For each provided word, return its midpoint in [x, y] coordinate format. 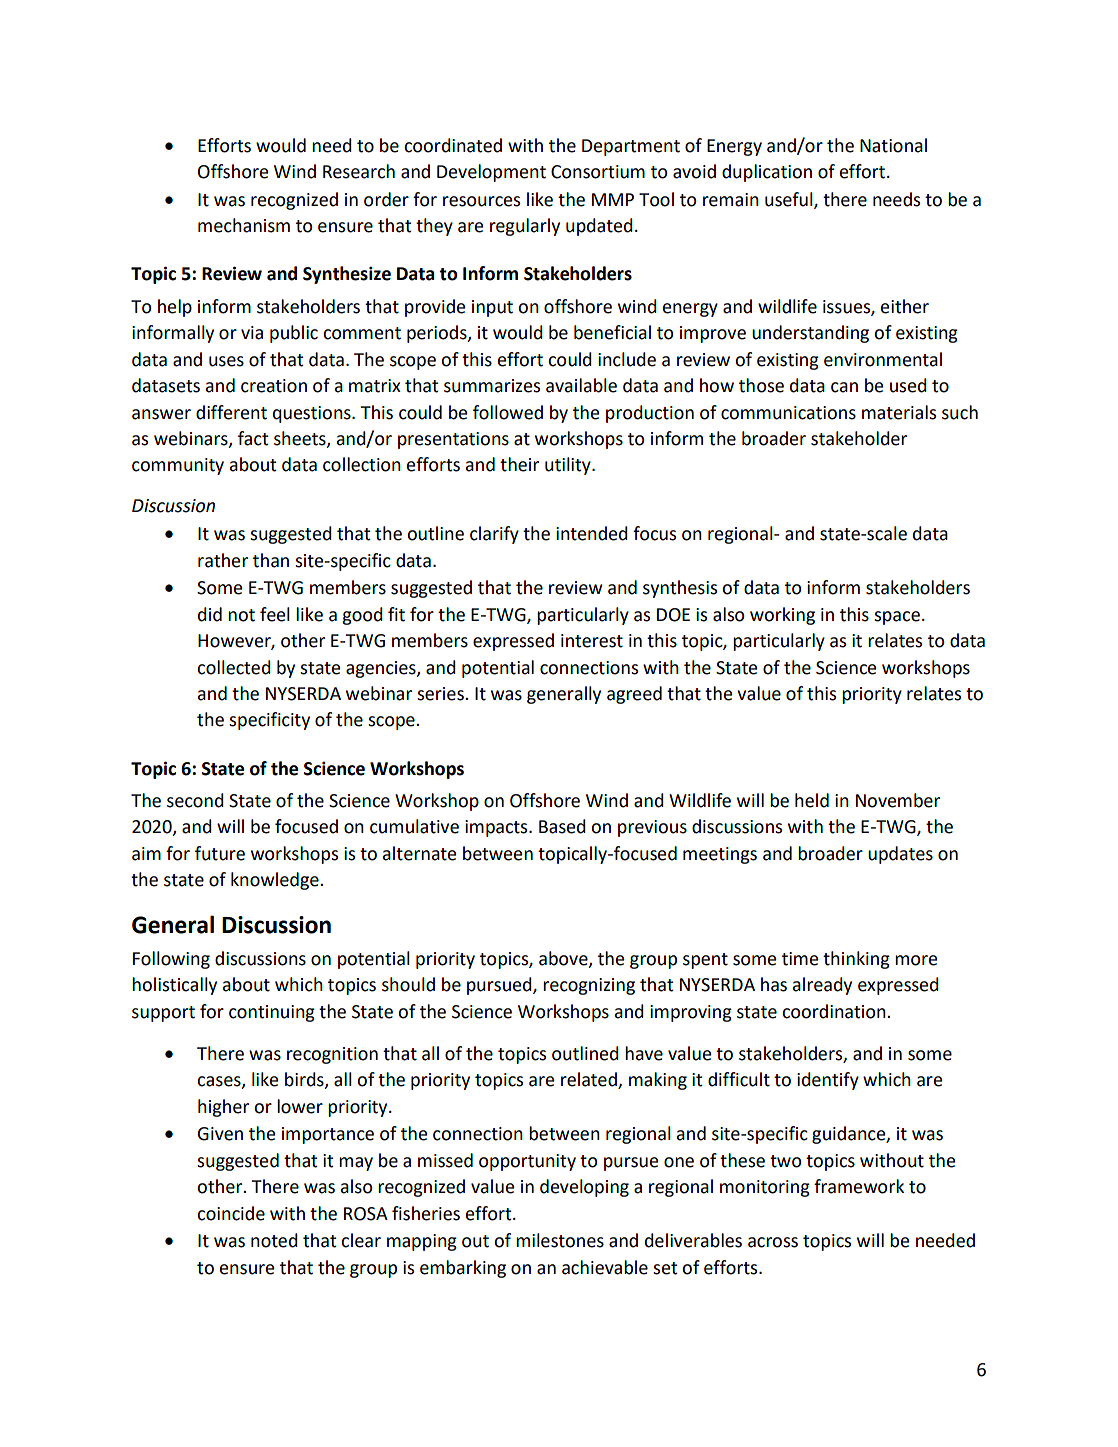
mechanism [244, 225]
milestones [560, 1240]
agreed [634, 695]
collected [234, 667]
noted [274, 1240]
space [897, 618]
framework [859, 1186]
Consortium [598, 172]
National [893, 145]
